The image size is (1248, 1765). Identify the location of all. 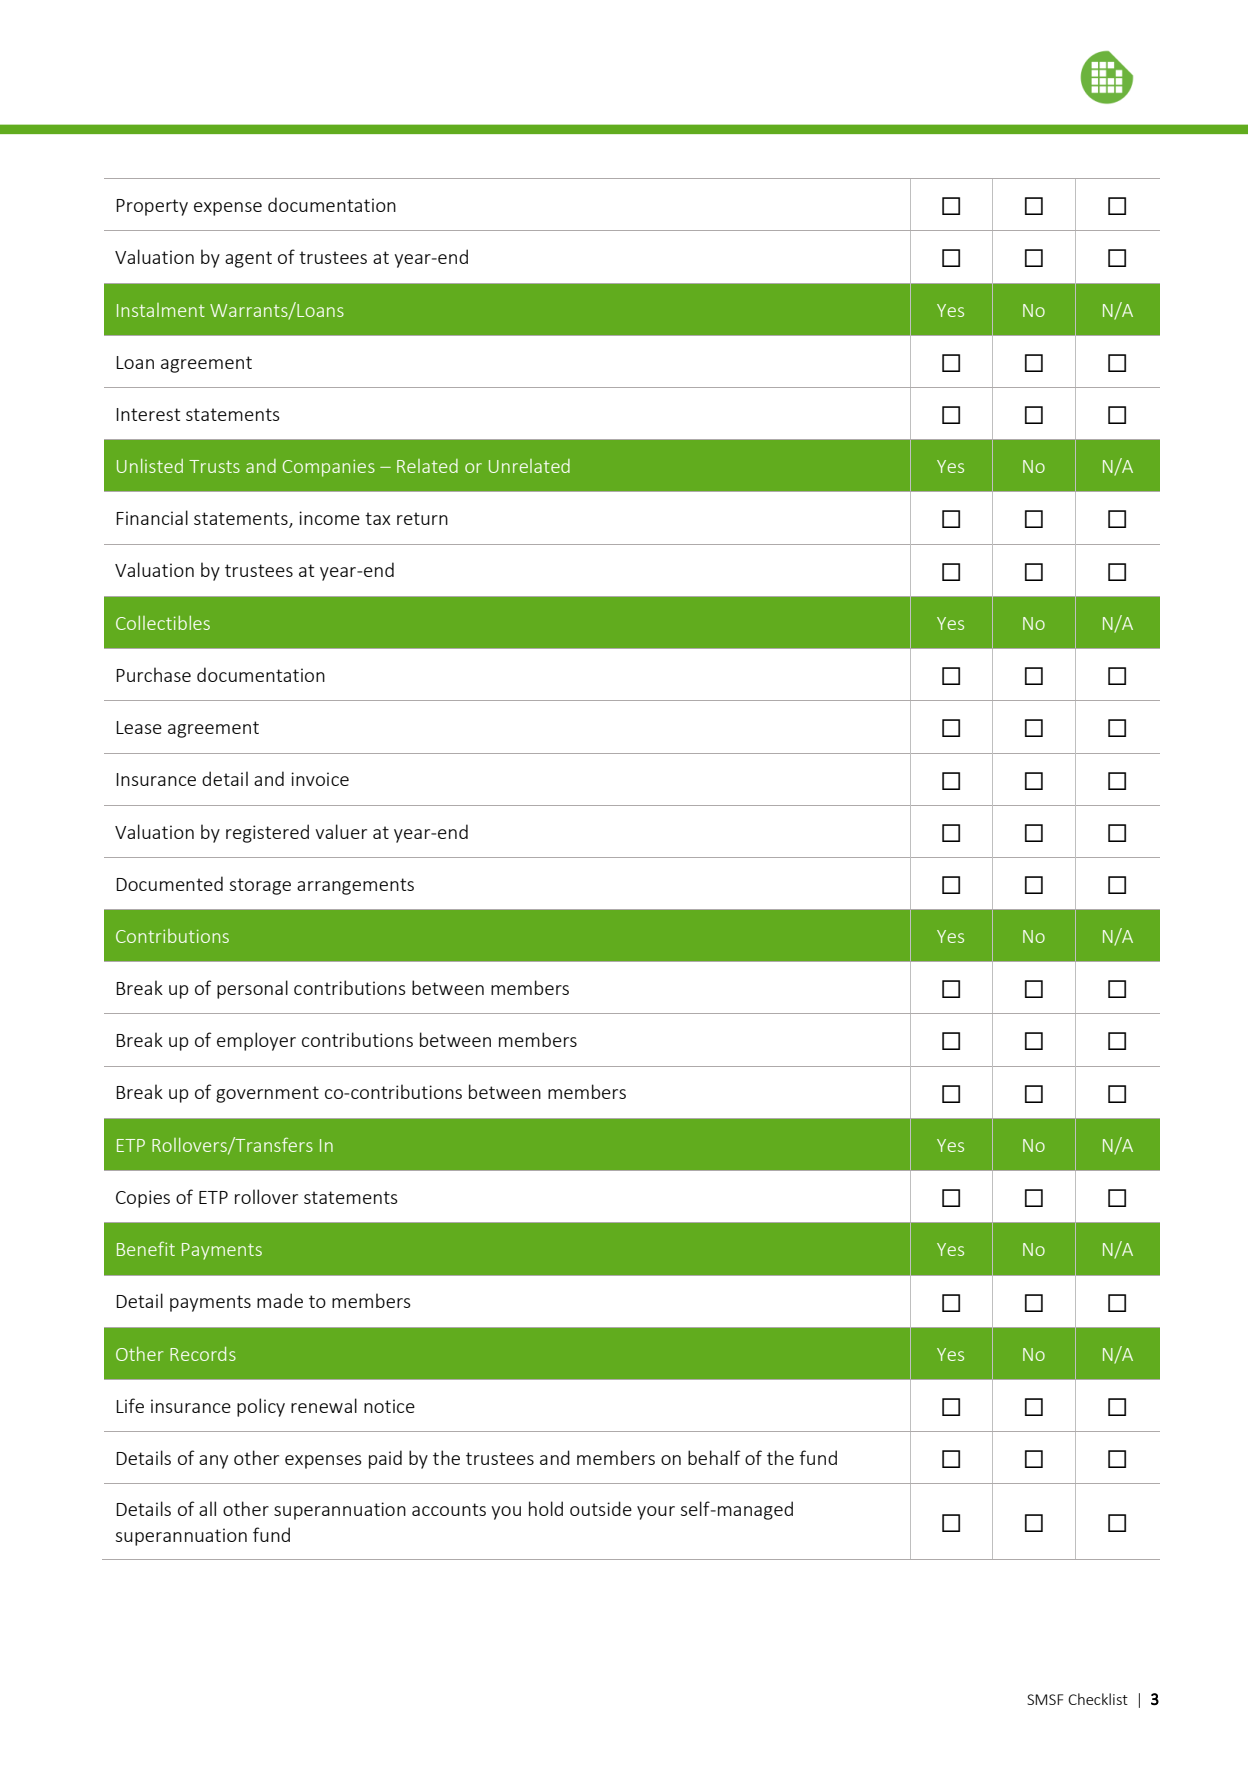
(207, 1508).
